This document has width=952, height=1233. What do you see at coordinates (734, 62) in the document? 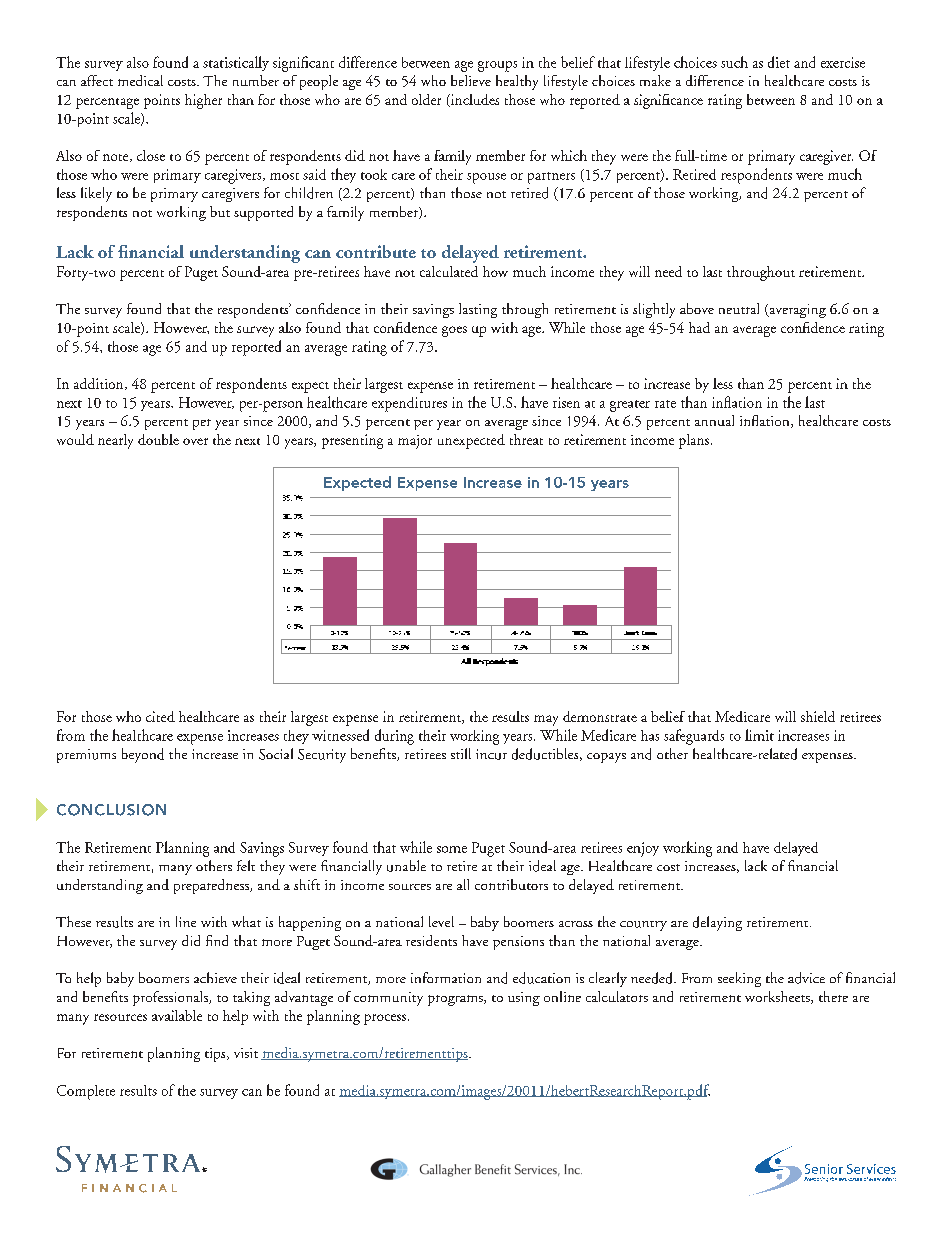
I see `such` at bounding box center [734, 62].
